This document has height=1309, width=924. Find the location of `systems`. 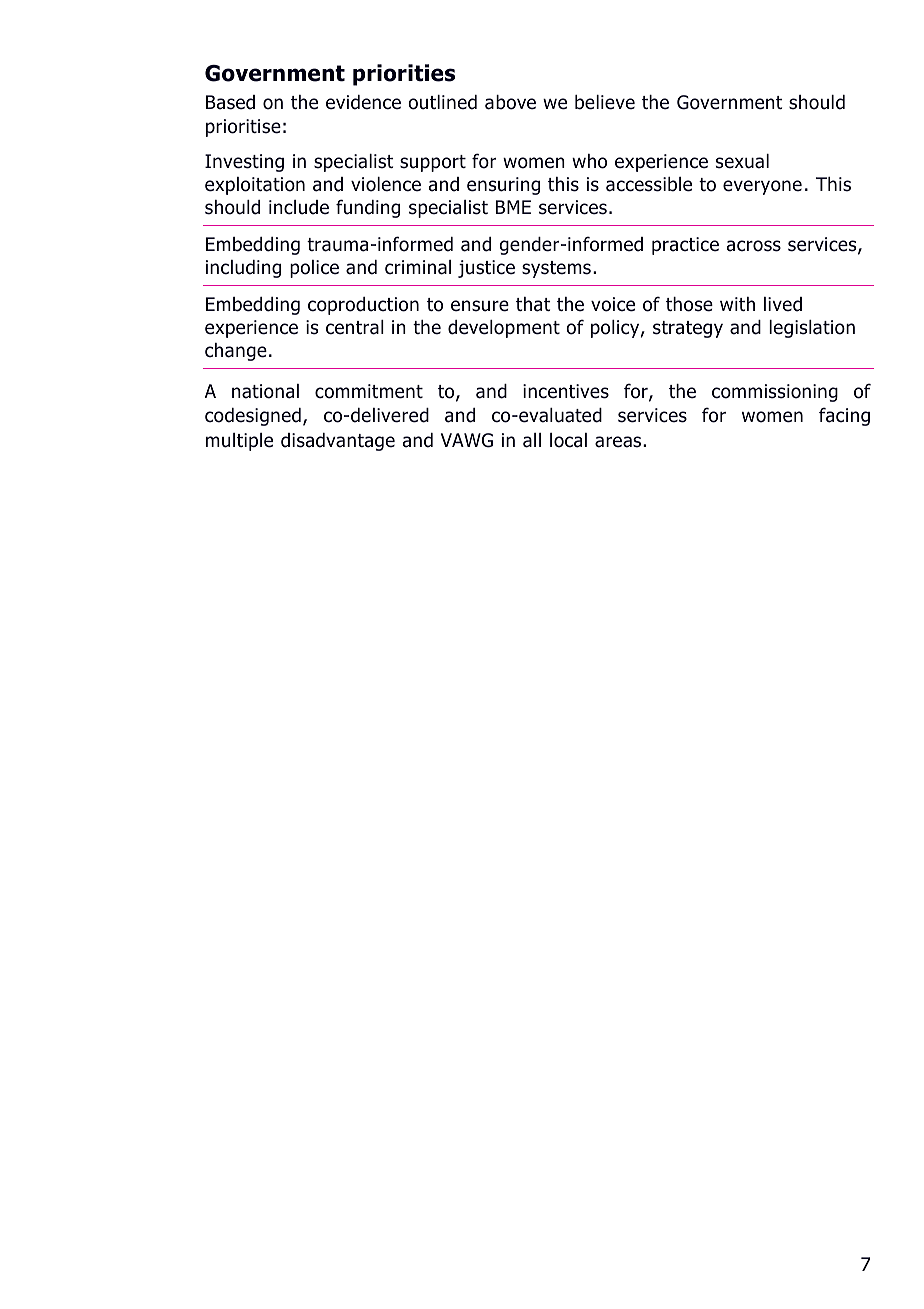

systems is located at coordinates (556, 269).
